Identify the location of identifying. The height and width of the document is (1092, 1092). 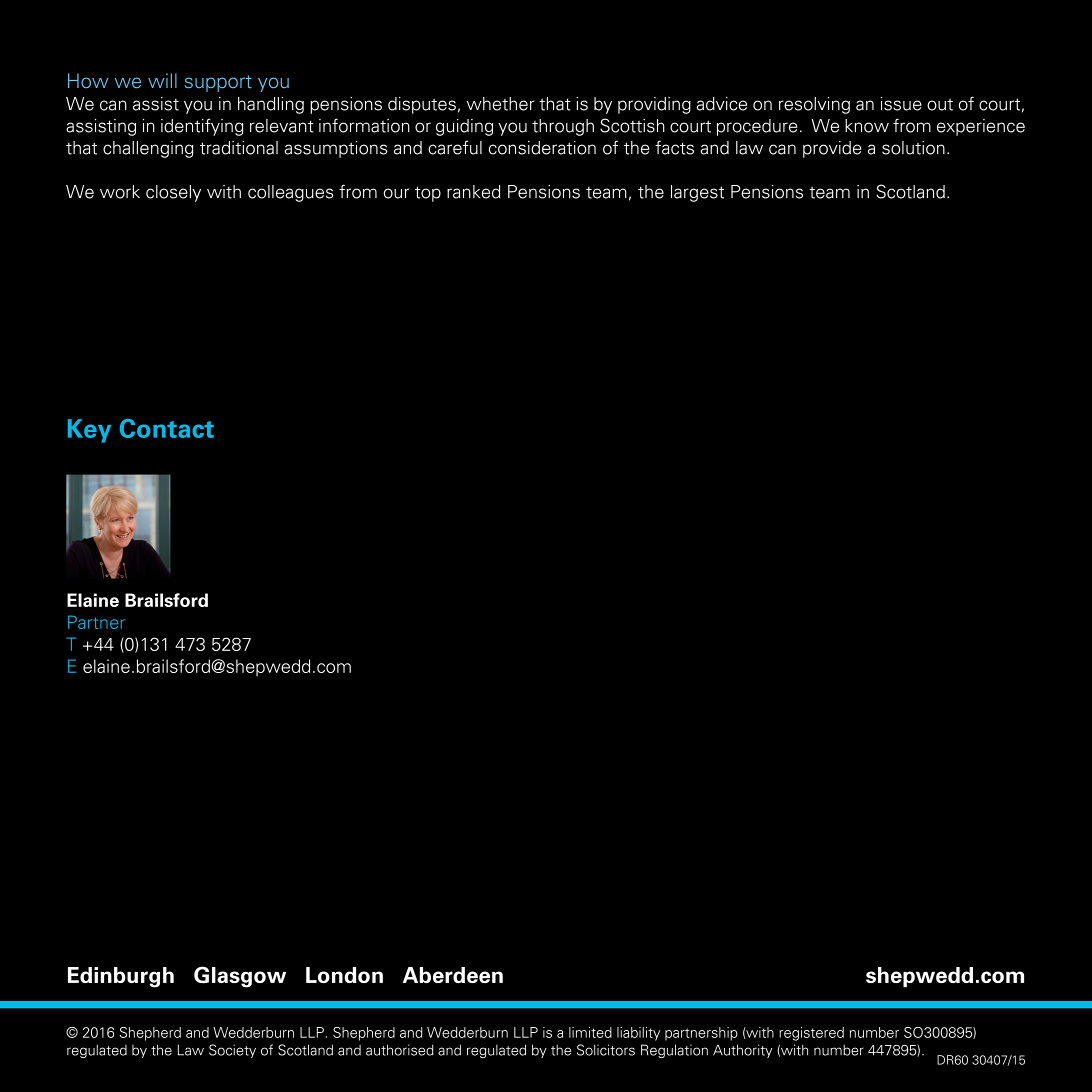
(202, 127).
